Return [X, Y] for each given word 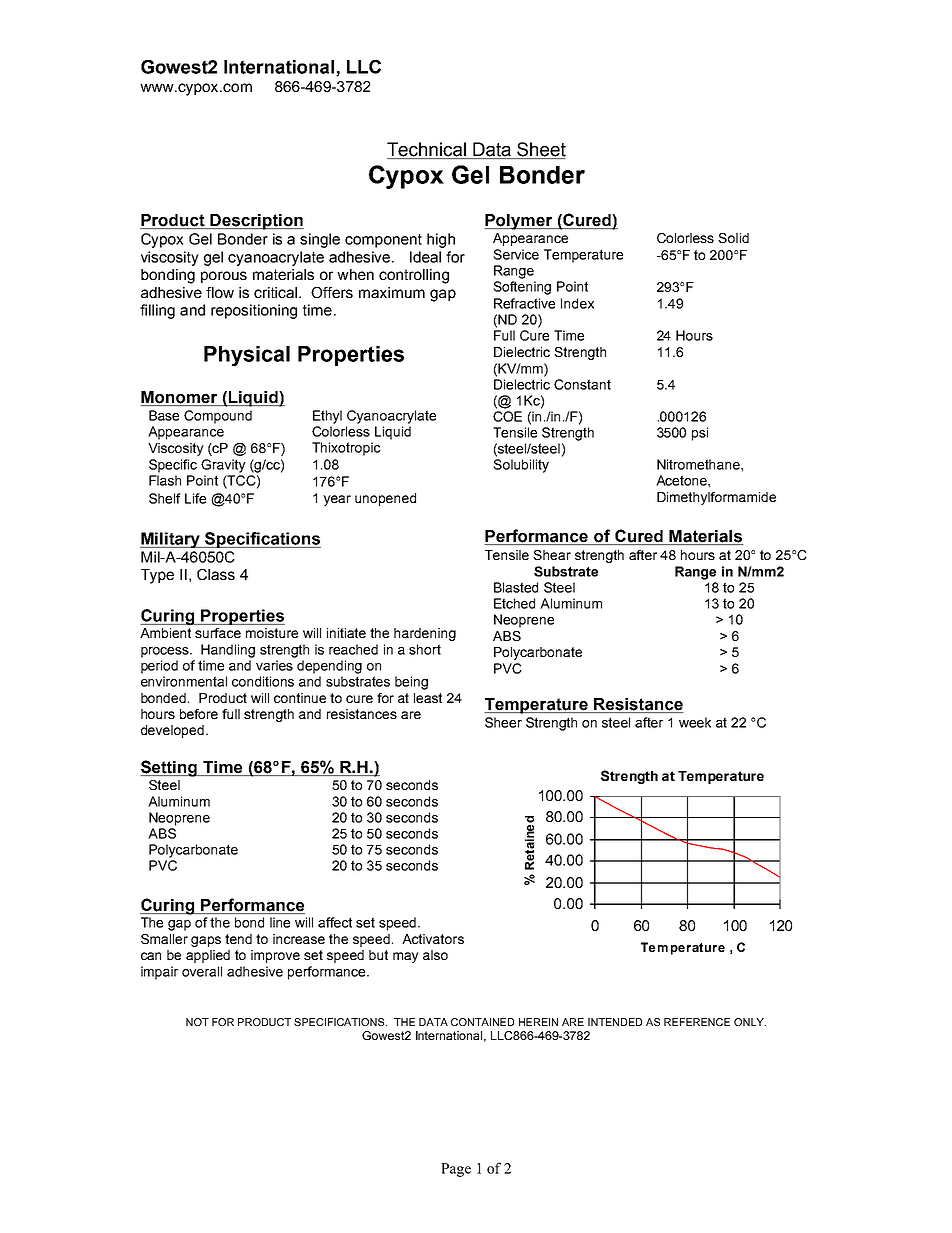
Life [195, 498]
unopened [385, 499]
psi [700, 434]
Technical [426, 149]
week [695, 722]
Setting [170, 768]
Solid [733, 238]
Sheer [503, 722]
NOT [197, 1022]
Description [256, 222]
